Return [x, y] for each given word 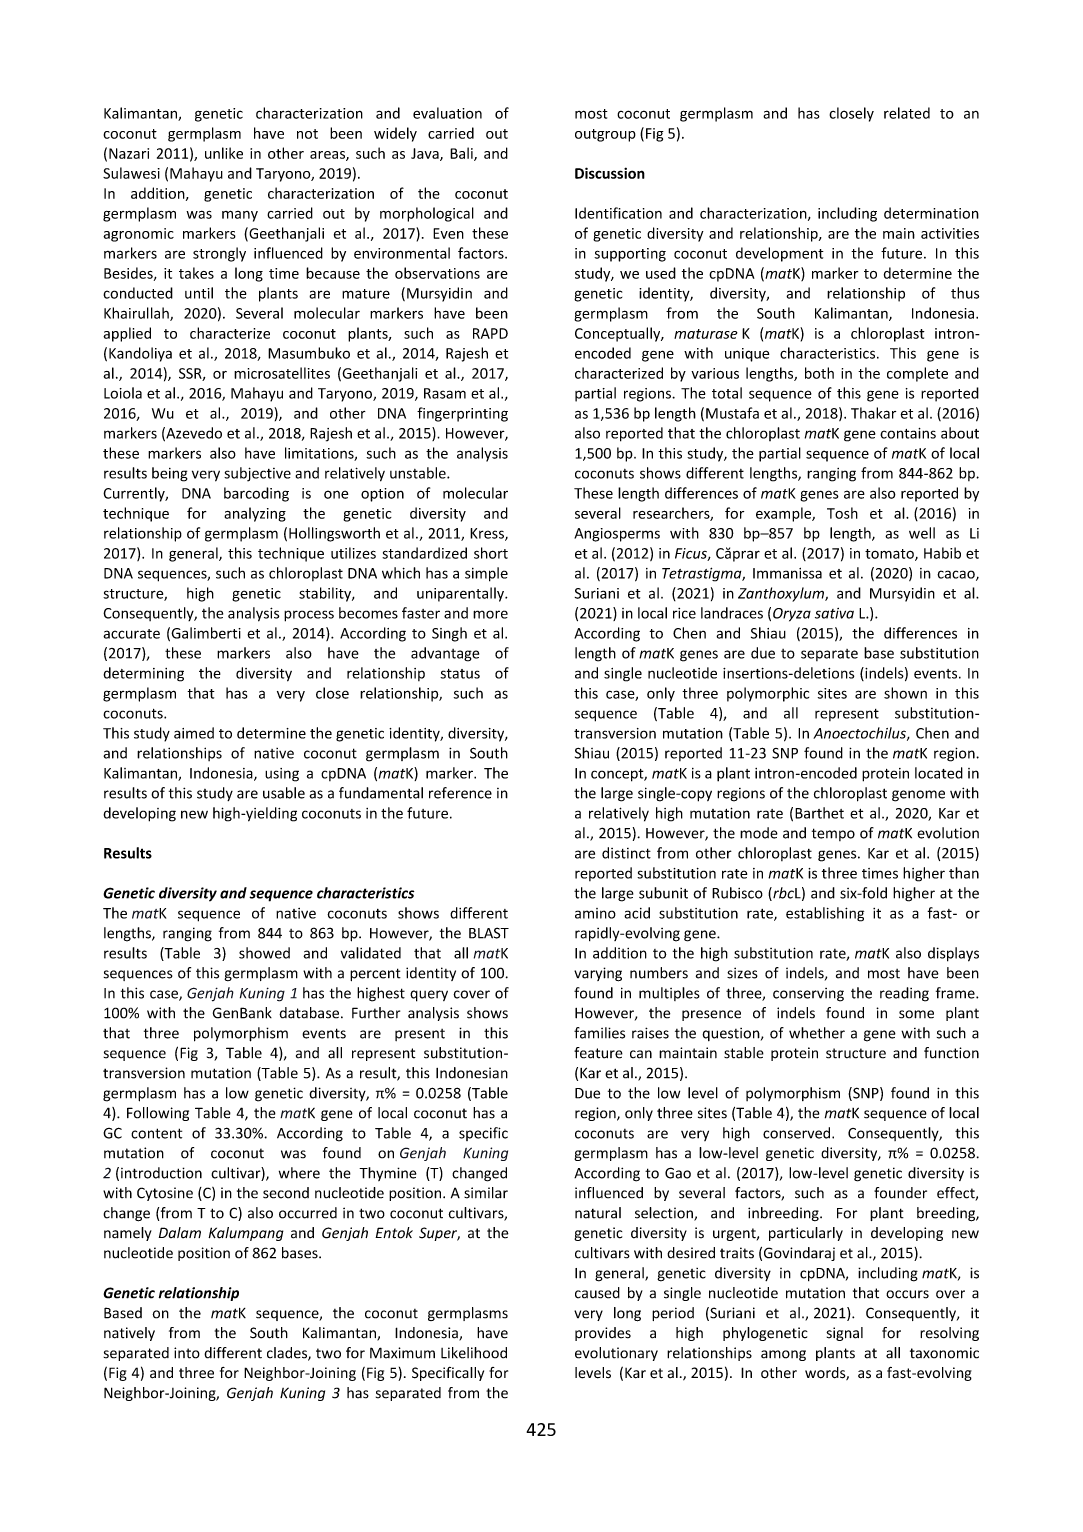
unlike [224, 153]
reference [460, 793]
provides [603, 1334]
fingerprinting [462, 414]
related [907, 113]
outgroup [605, 135]
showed [264, 953]
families [599, 1033]
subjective [257, 474]
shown [905, 693]
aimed [194, 733]
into [187, 1353]
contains [908, 433]
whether [817, 1033]
